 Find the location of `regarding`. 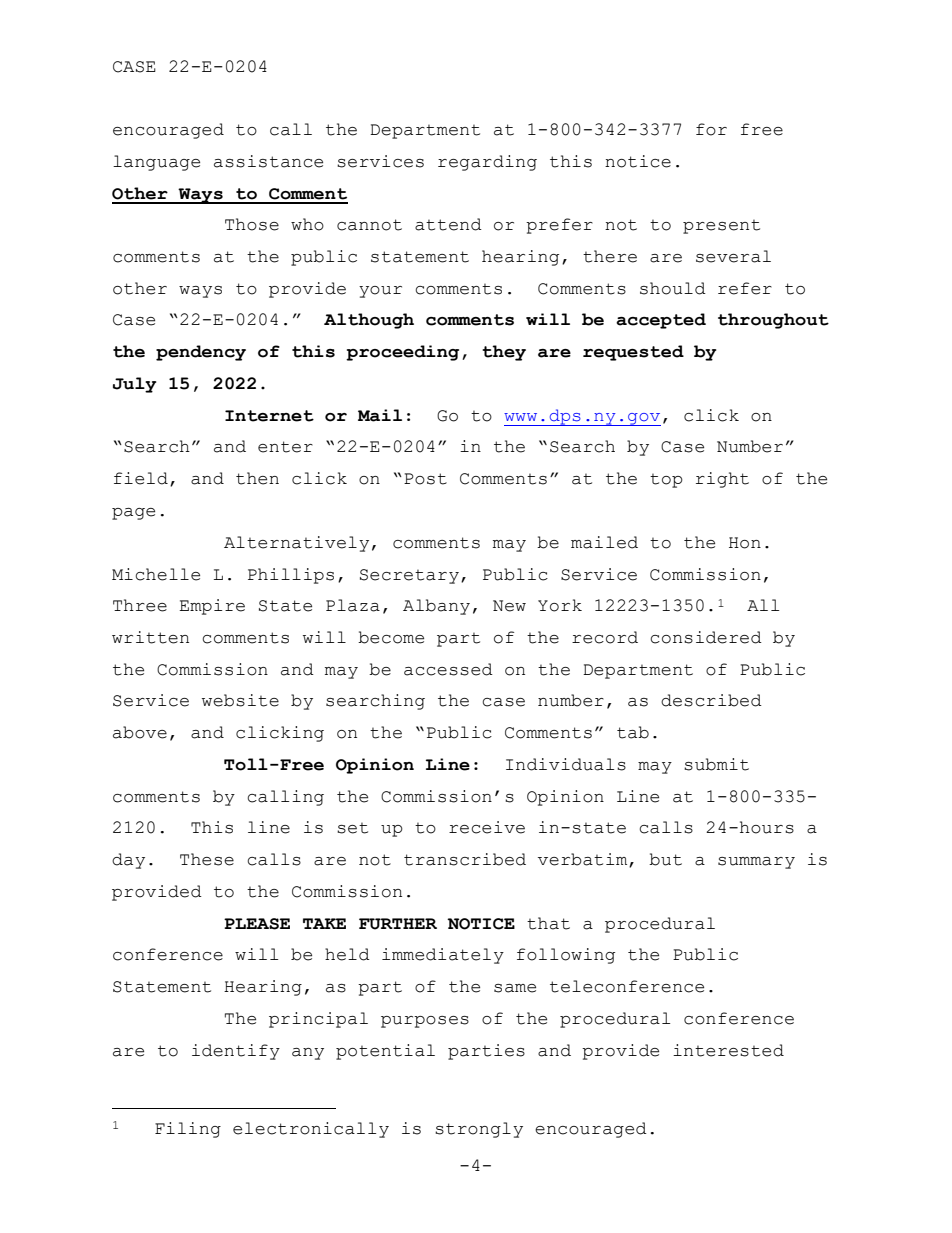

regarding is located at coordinates (487, 163).
